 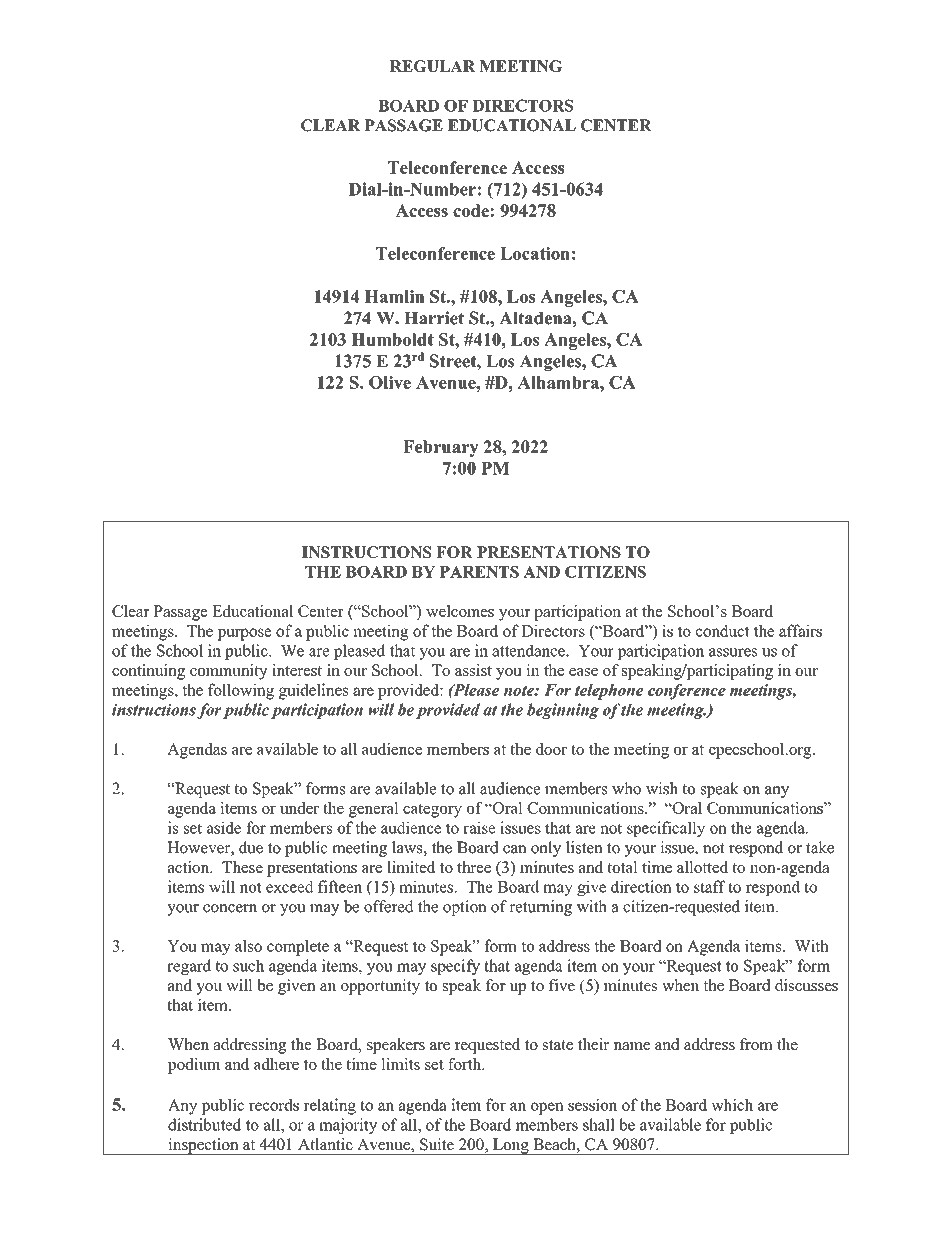 I want to click on Location, so click(x=535, y=253).
